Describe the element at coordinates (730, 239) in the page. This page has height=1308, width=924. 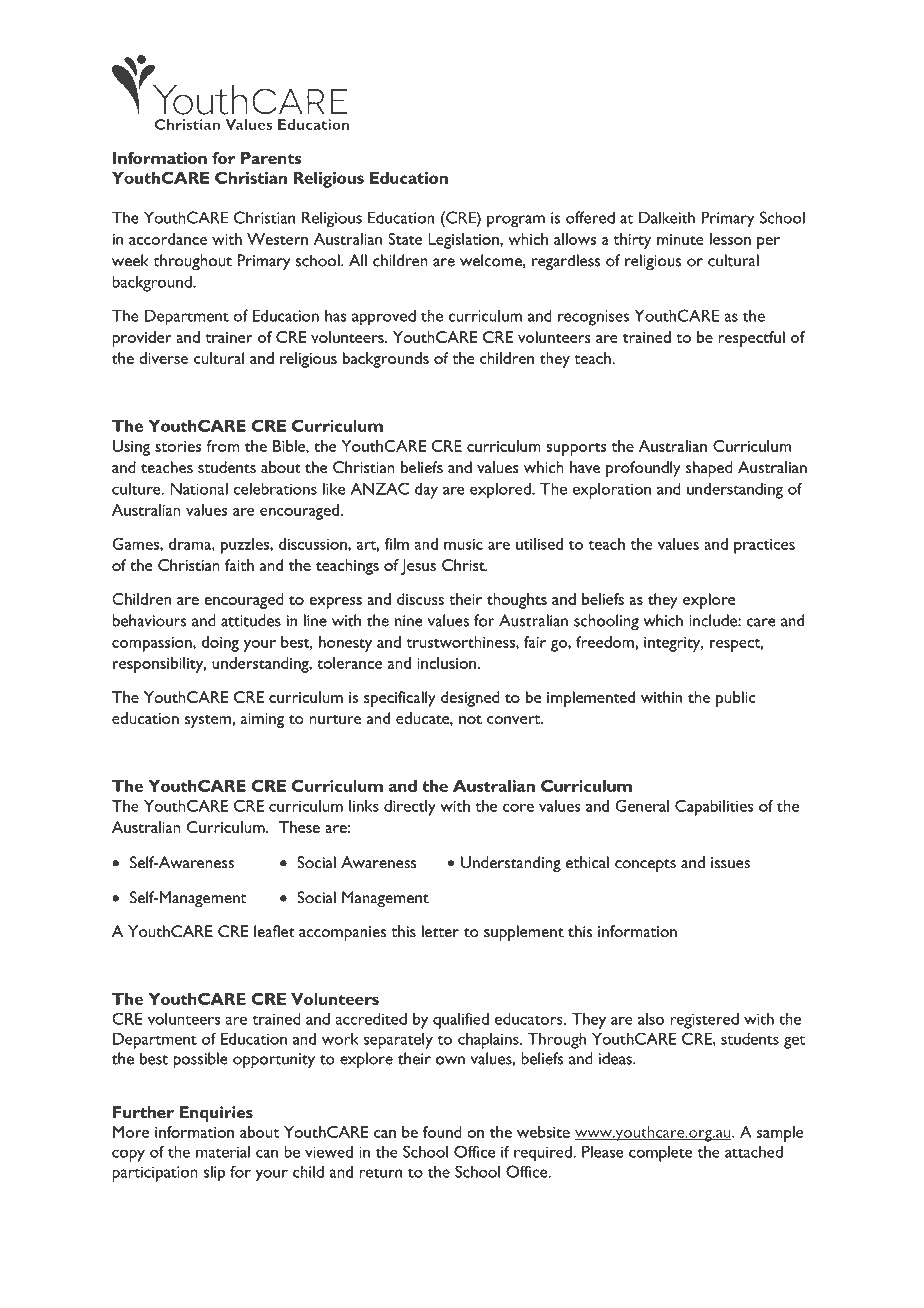
I see `lesson` at that location.
